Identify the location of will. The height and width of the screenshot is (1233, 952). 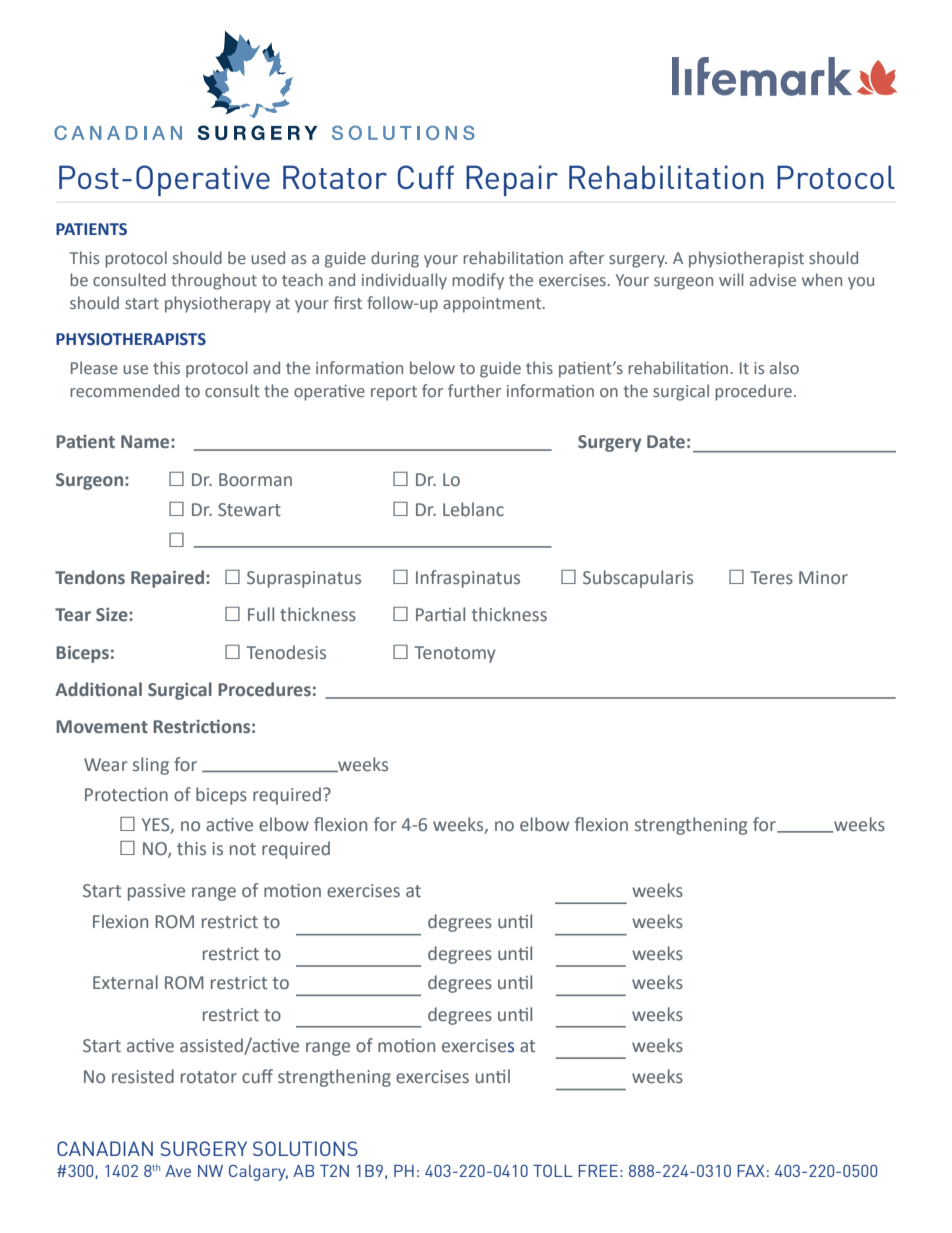
(731, 279).
